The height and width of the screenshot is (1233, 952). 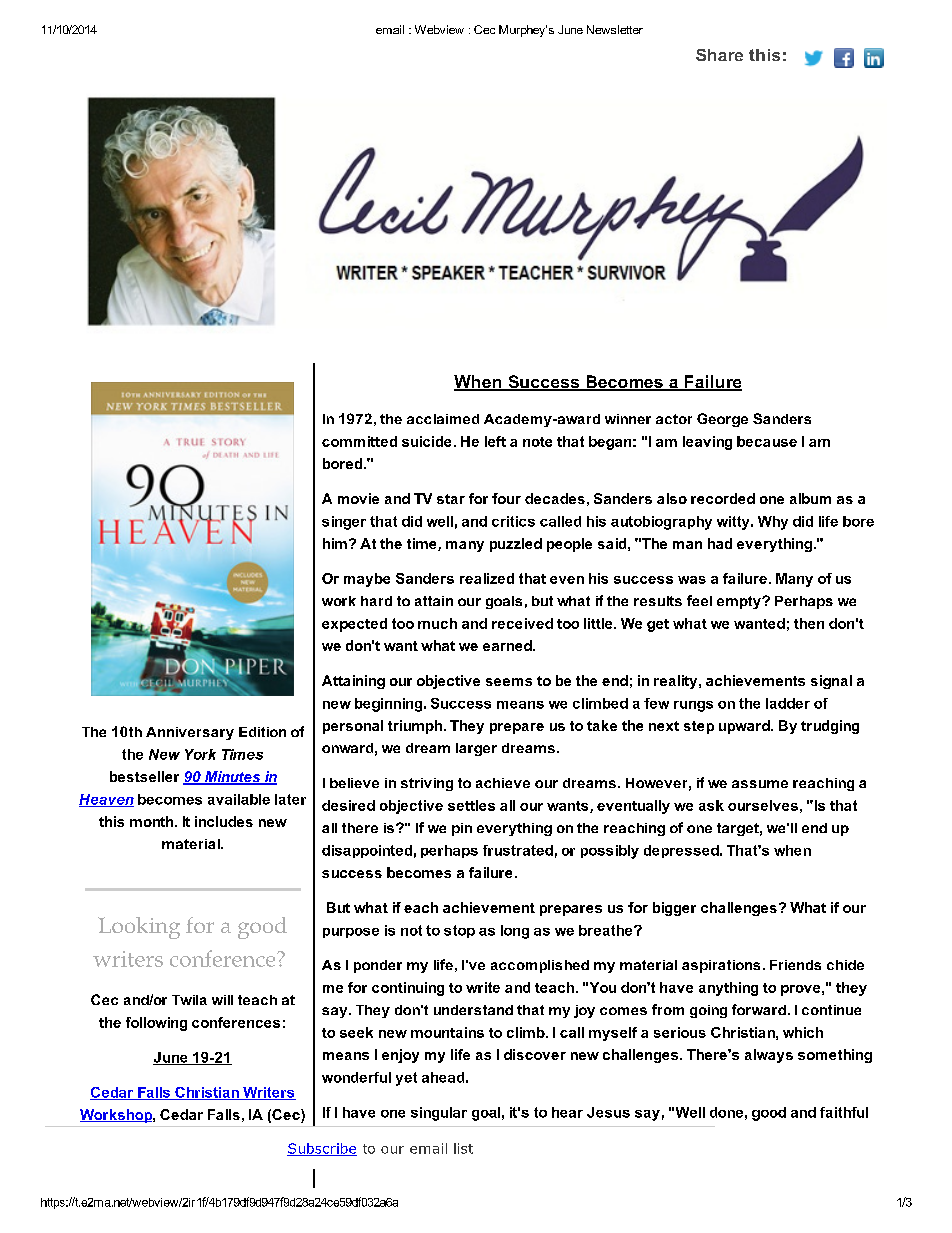 What do you see at coordinates (476, 749) in the screenshot?
I see `larger` at bounding box center [476, 749].
